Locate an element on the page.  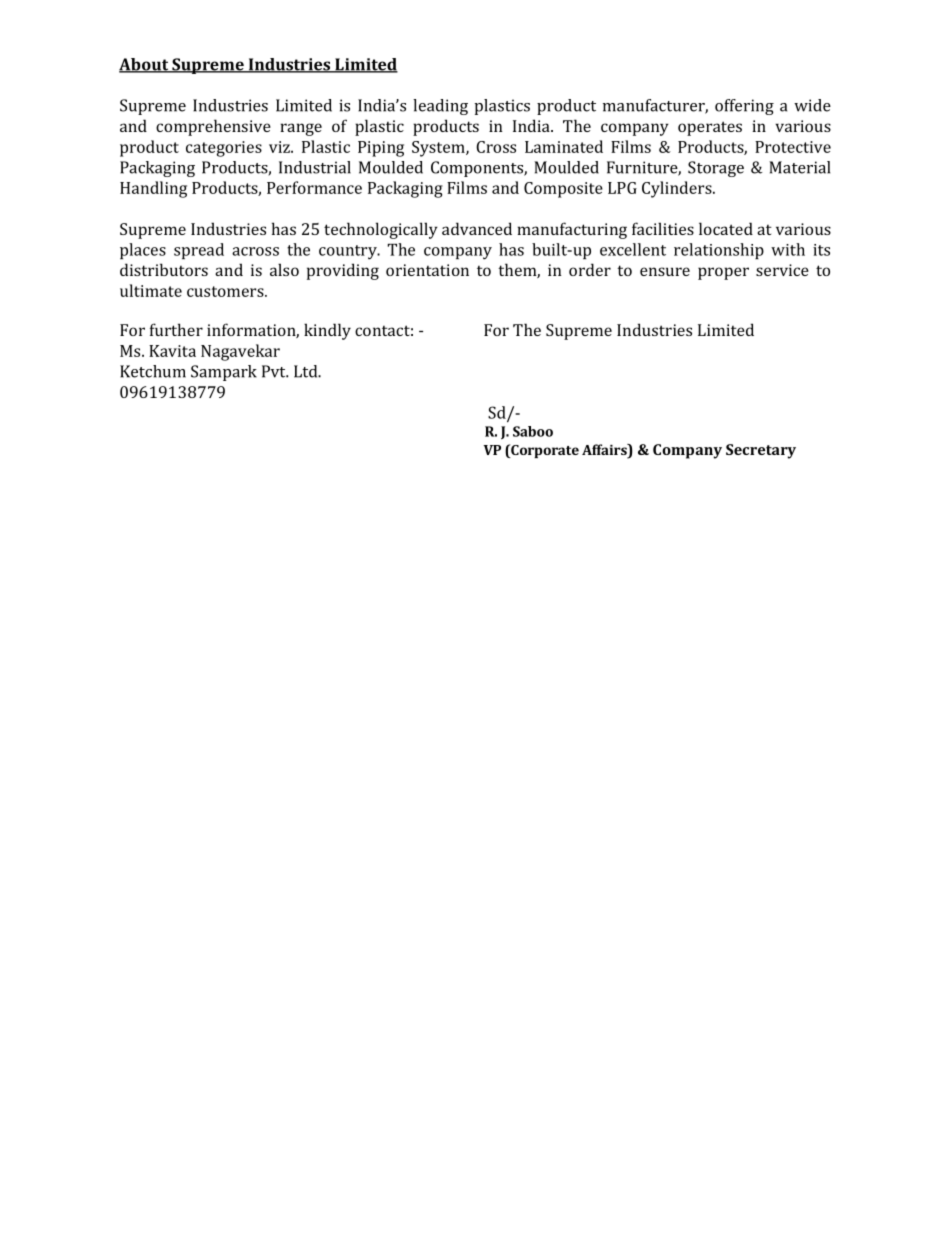
offering is located at coordinates (744, 107).
